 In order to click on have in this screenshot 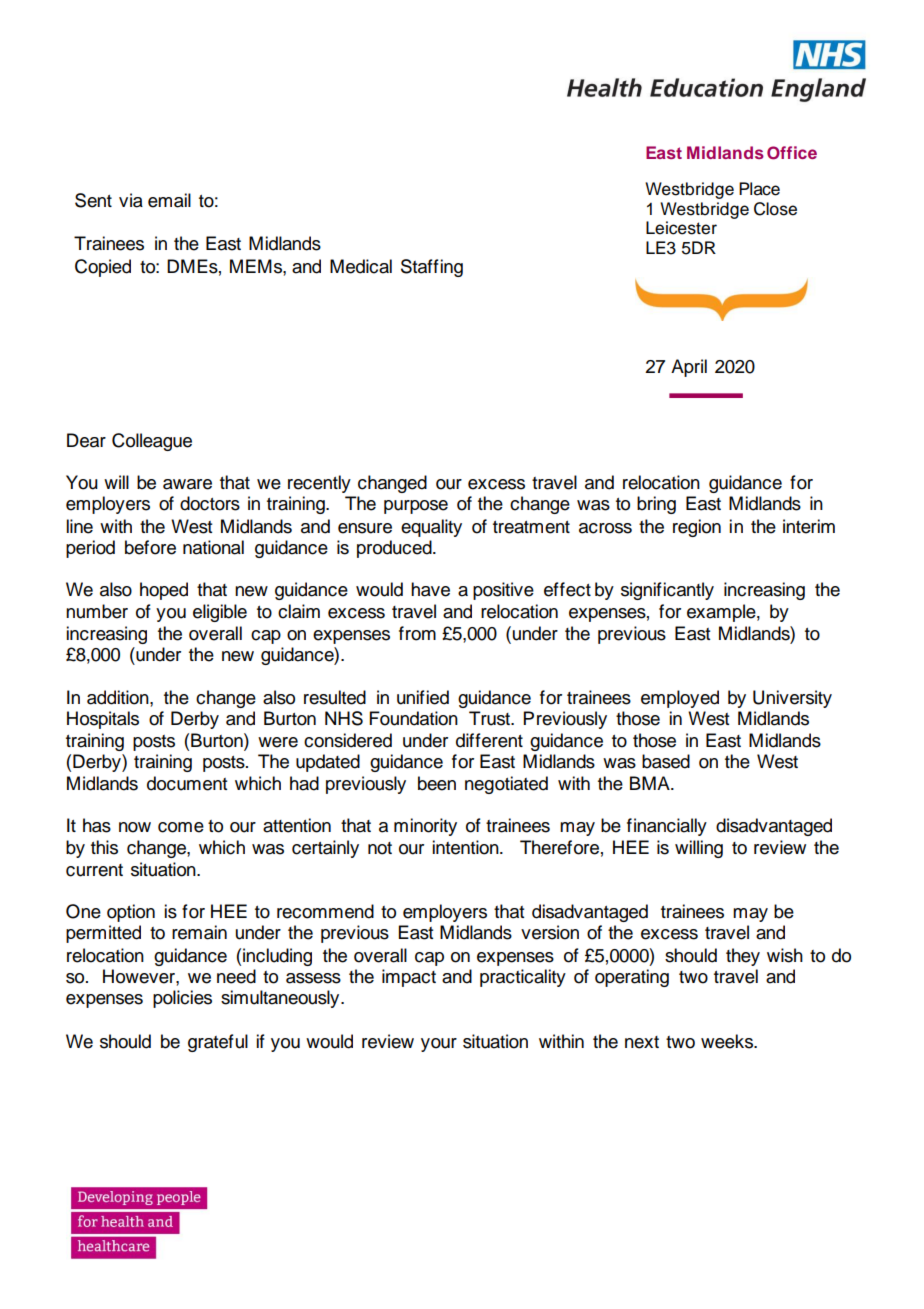, I will do `click(430, 589)`.
